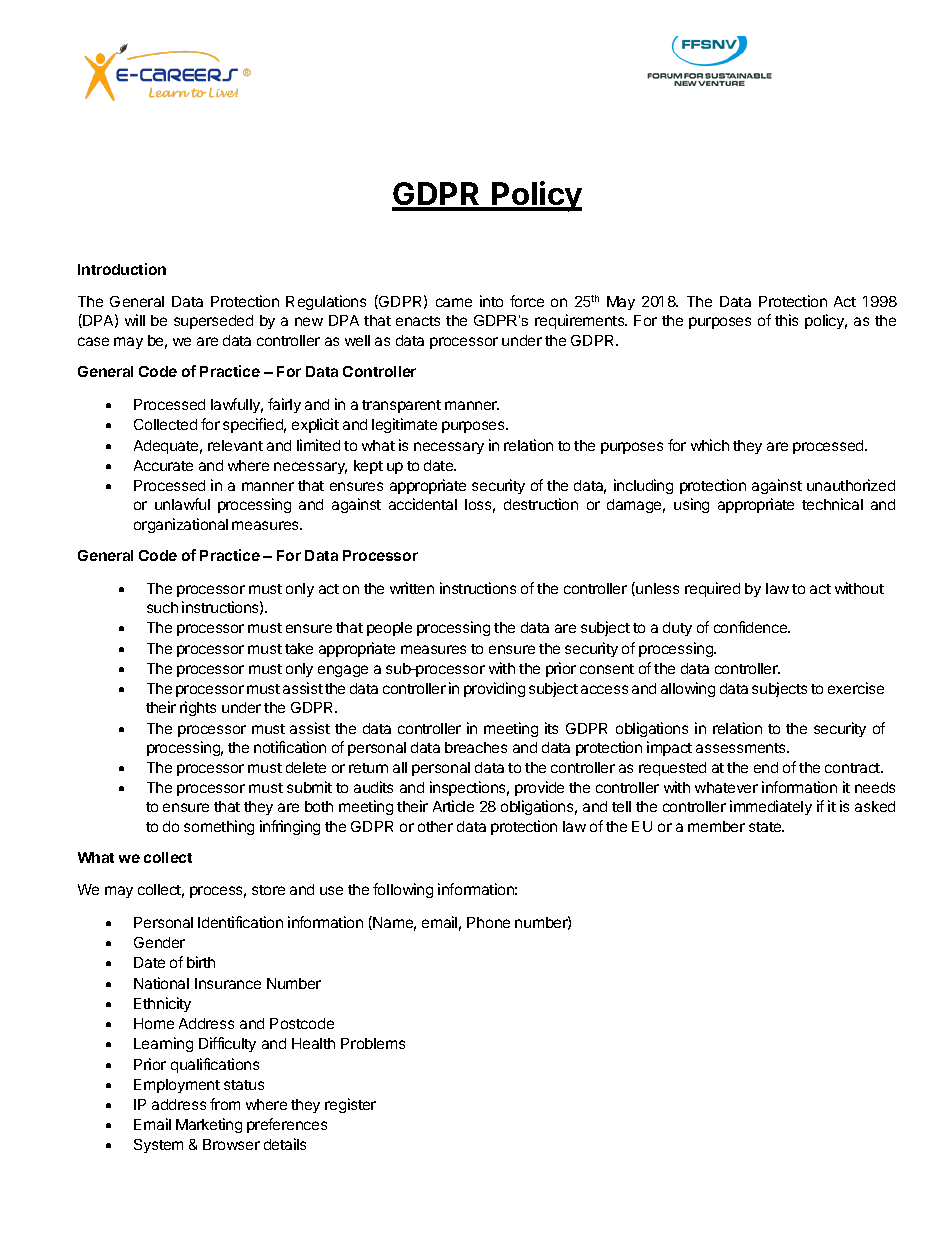  I want to click on Marketing, so click(209, 1125).
